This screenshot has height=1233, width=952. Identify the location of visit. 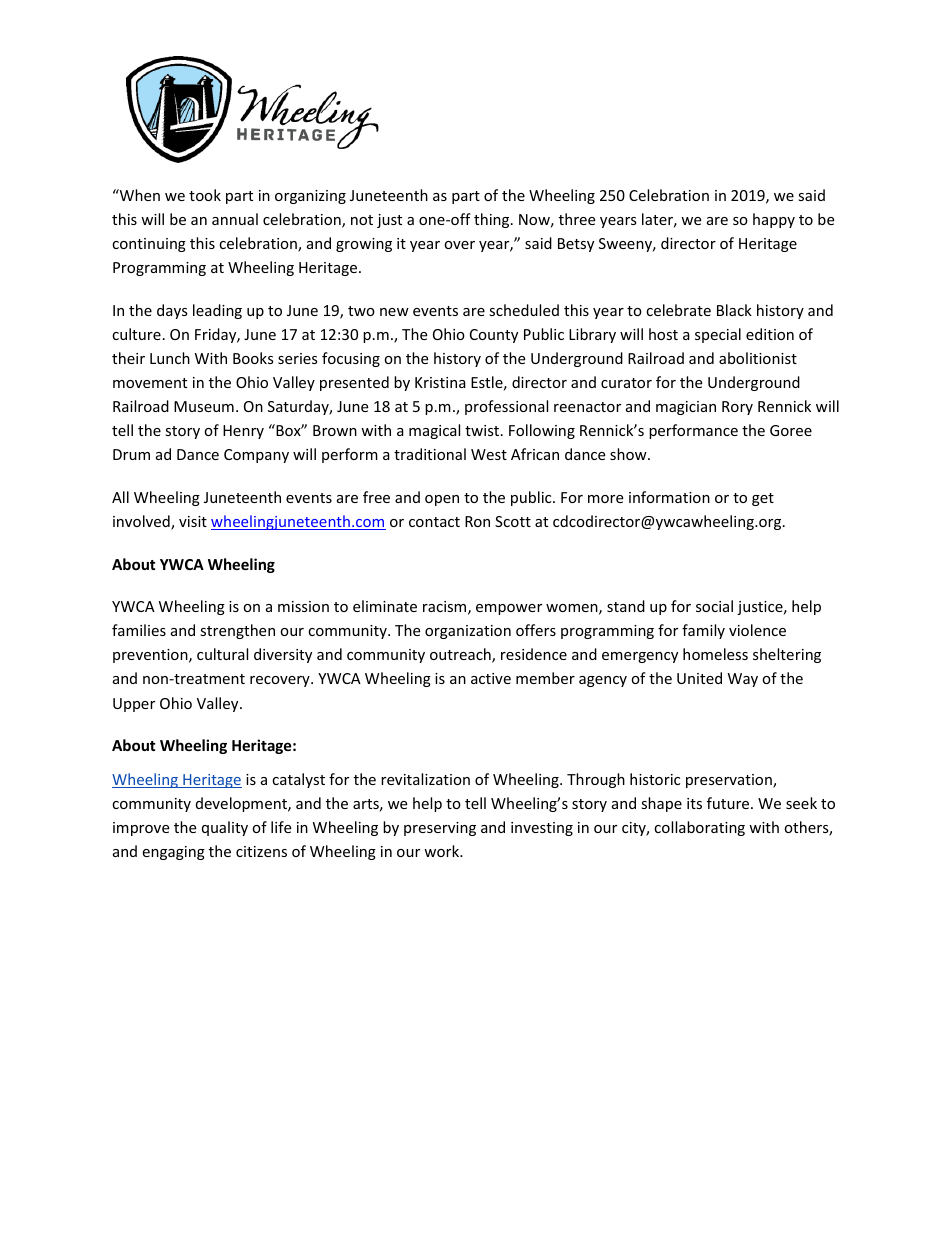
(193, 521).
